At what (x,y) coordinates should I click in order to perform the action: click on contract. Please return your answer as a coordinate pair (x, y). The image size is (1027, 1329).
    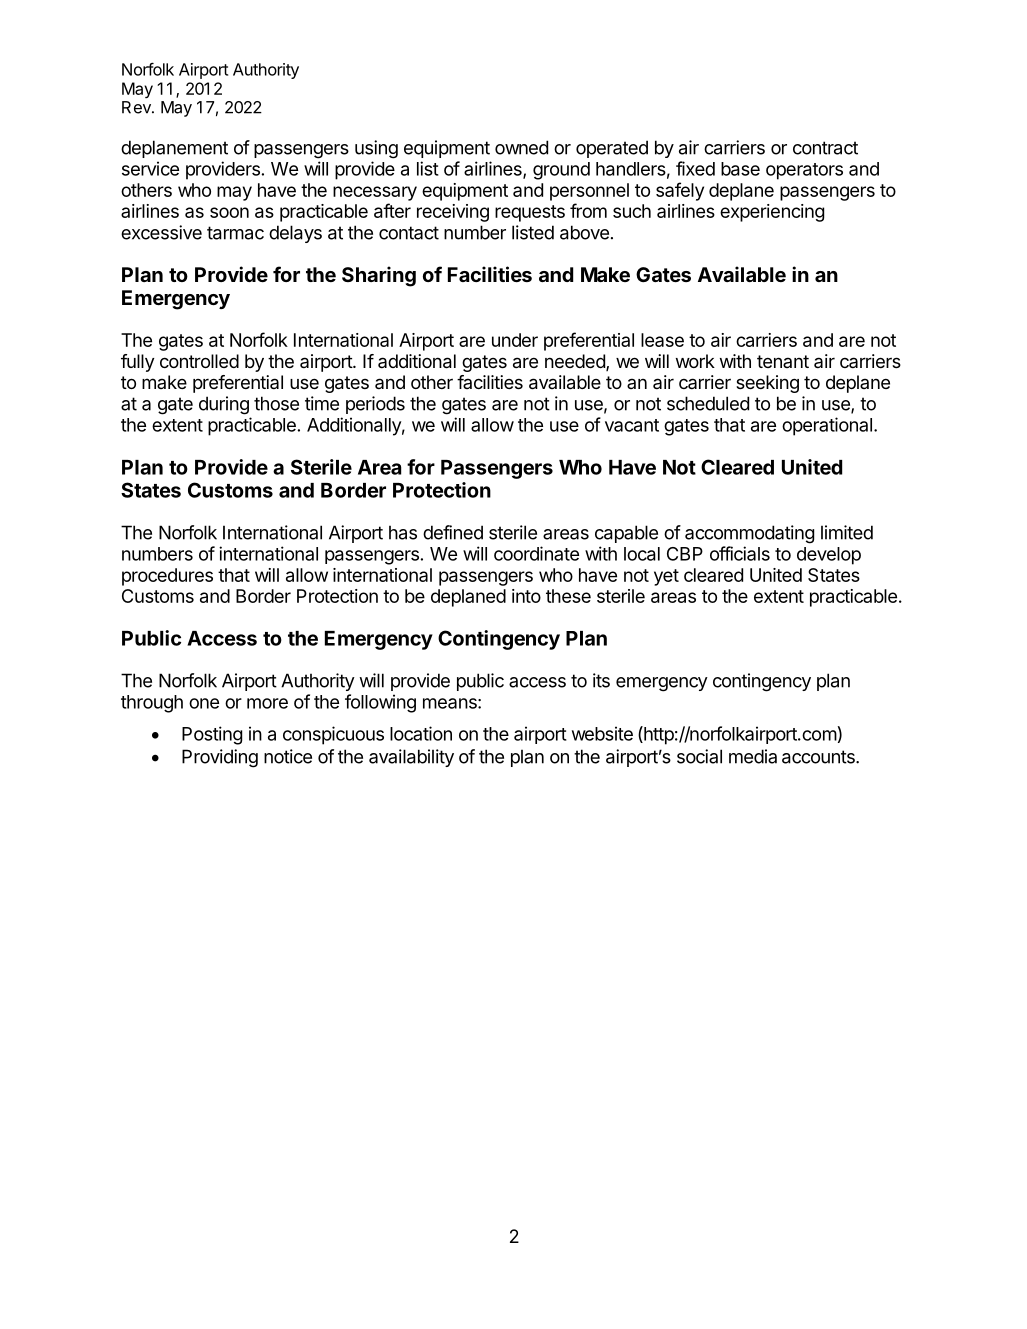
    Looking at the image, I should click on (825, 148).
